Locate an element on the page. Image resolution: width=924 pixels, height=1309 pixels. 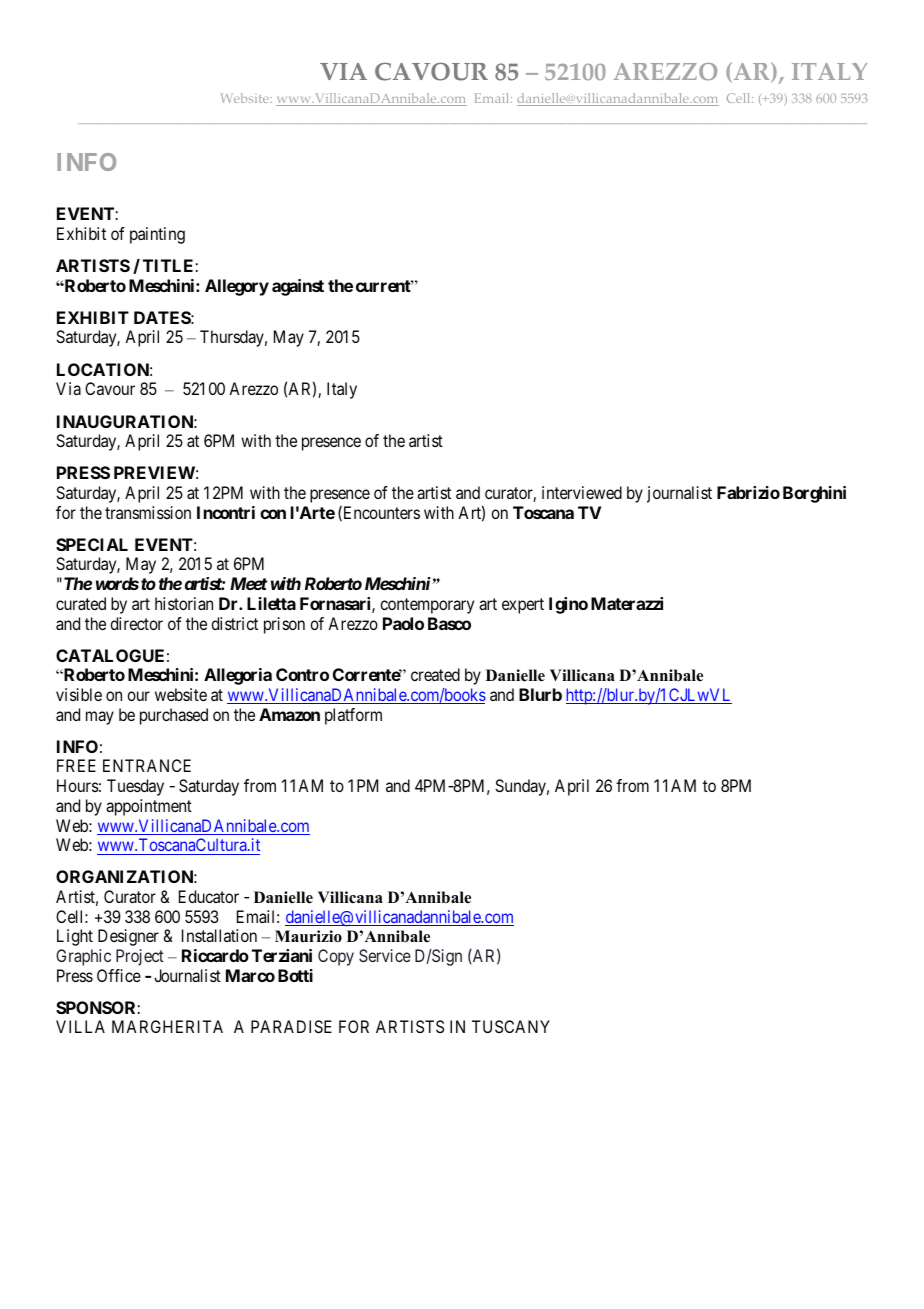
transmission is located at coordinates (148, 512).
